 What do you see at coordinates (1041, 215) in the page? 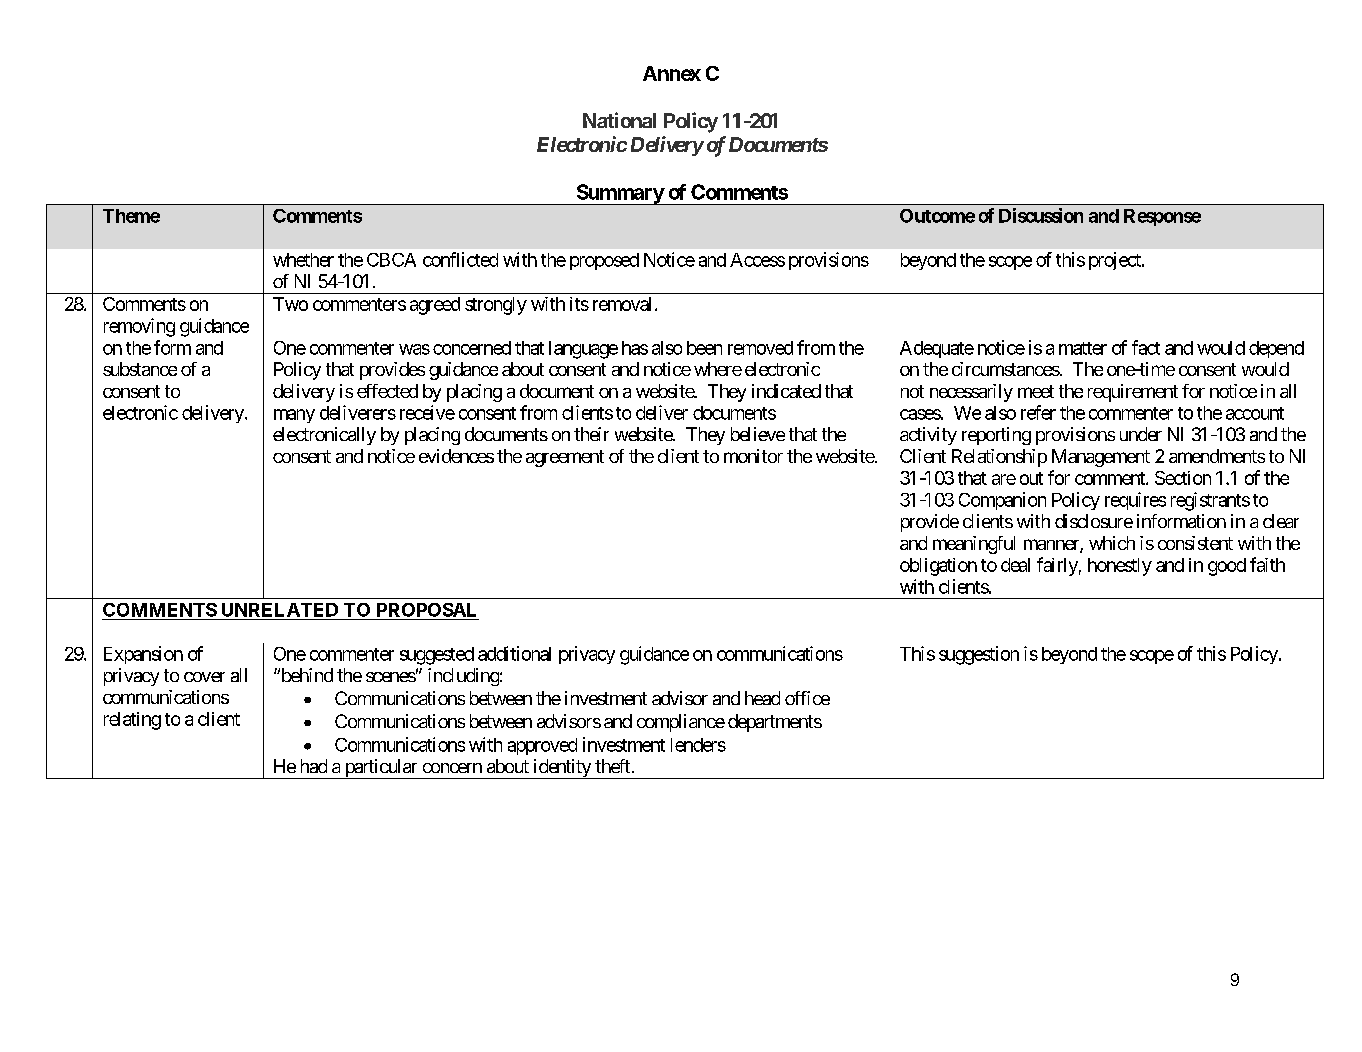
I see `Discussion` at bounding box center [1041, 215].
